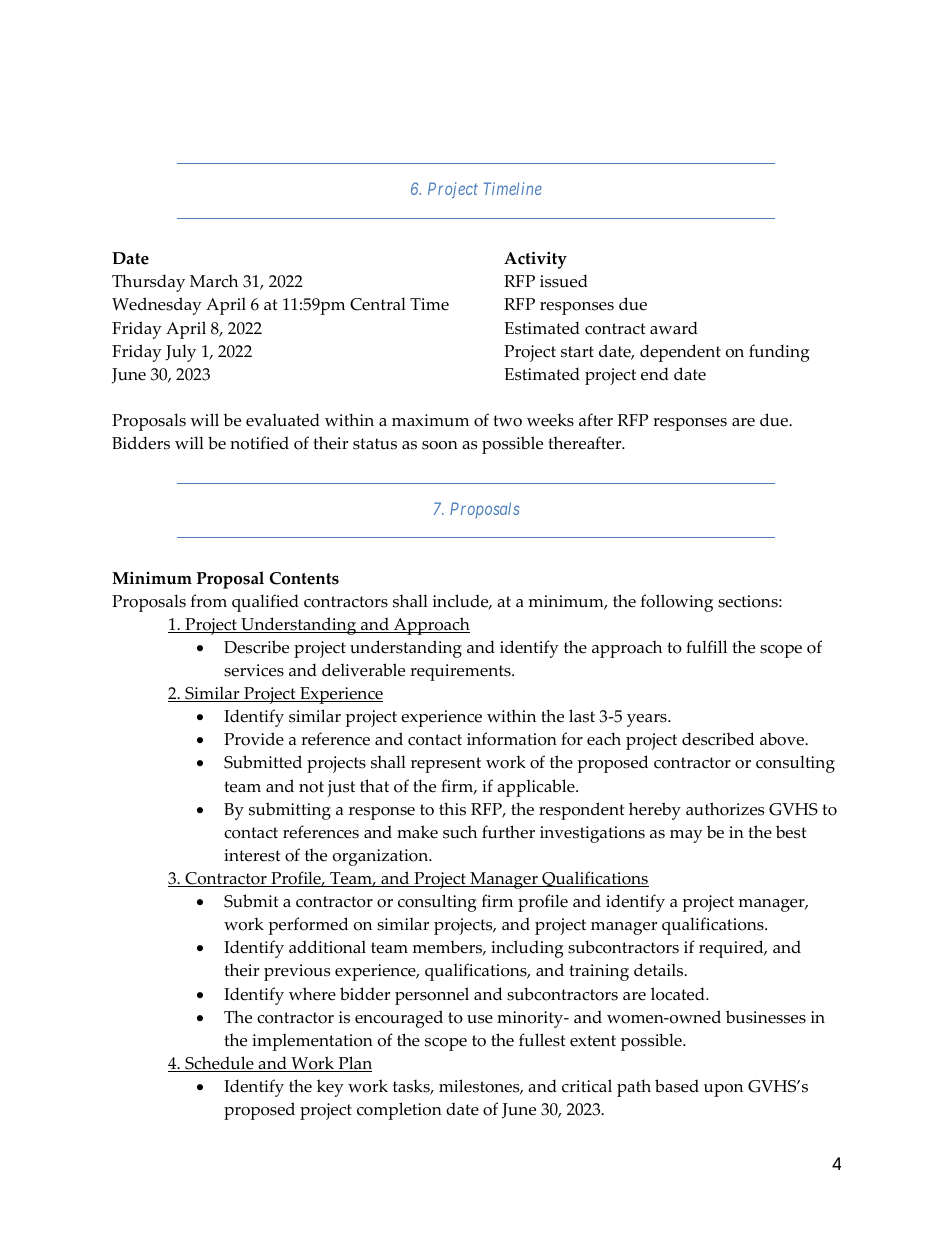 This screenshot has height=1233, width=952. What do you see at coordinates (446, 765) in the screenshot?
I see `represent` at bounding box center [446, 765].
